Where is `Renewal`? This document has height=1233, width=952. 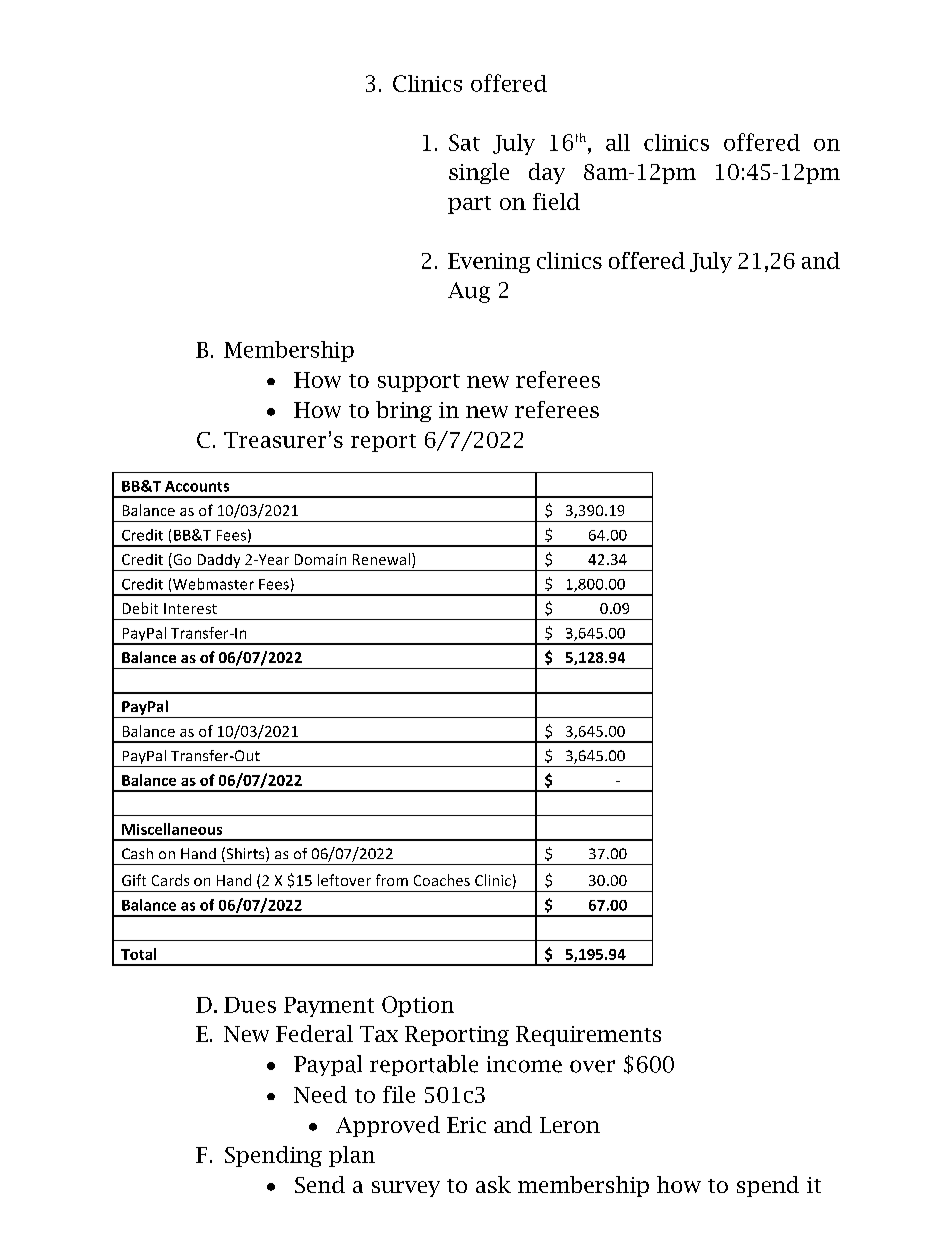 Renewal is located at coordinates (381, 559).
